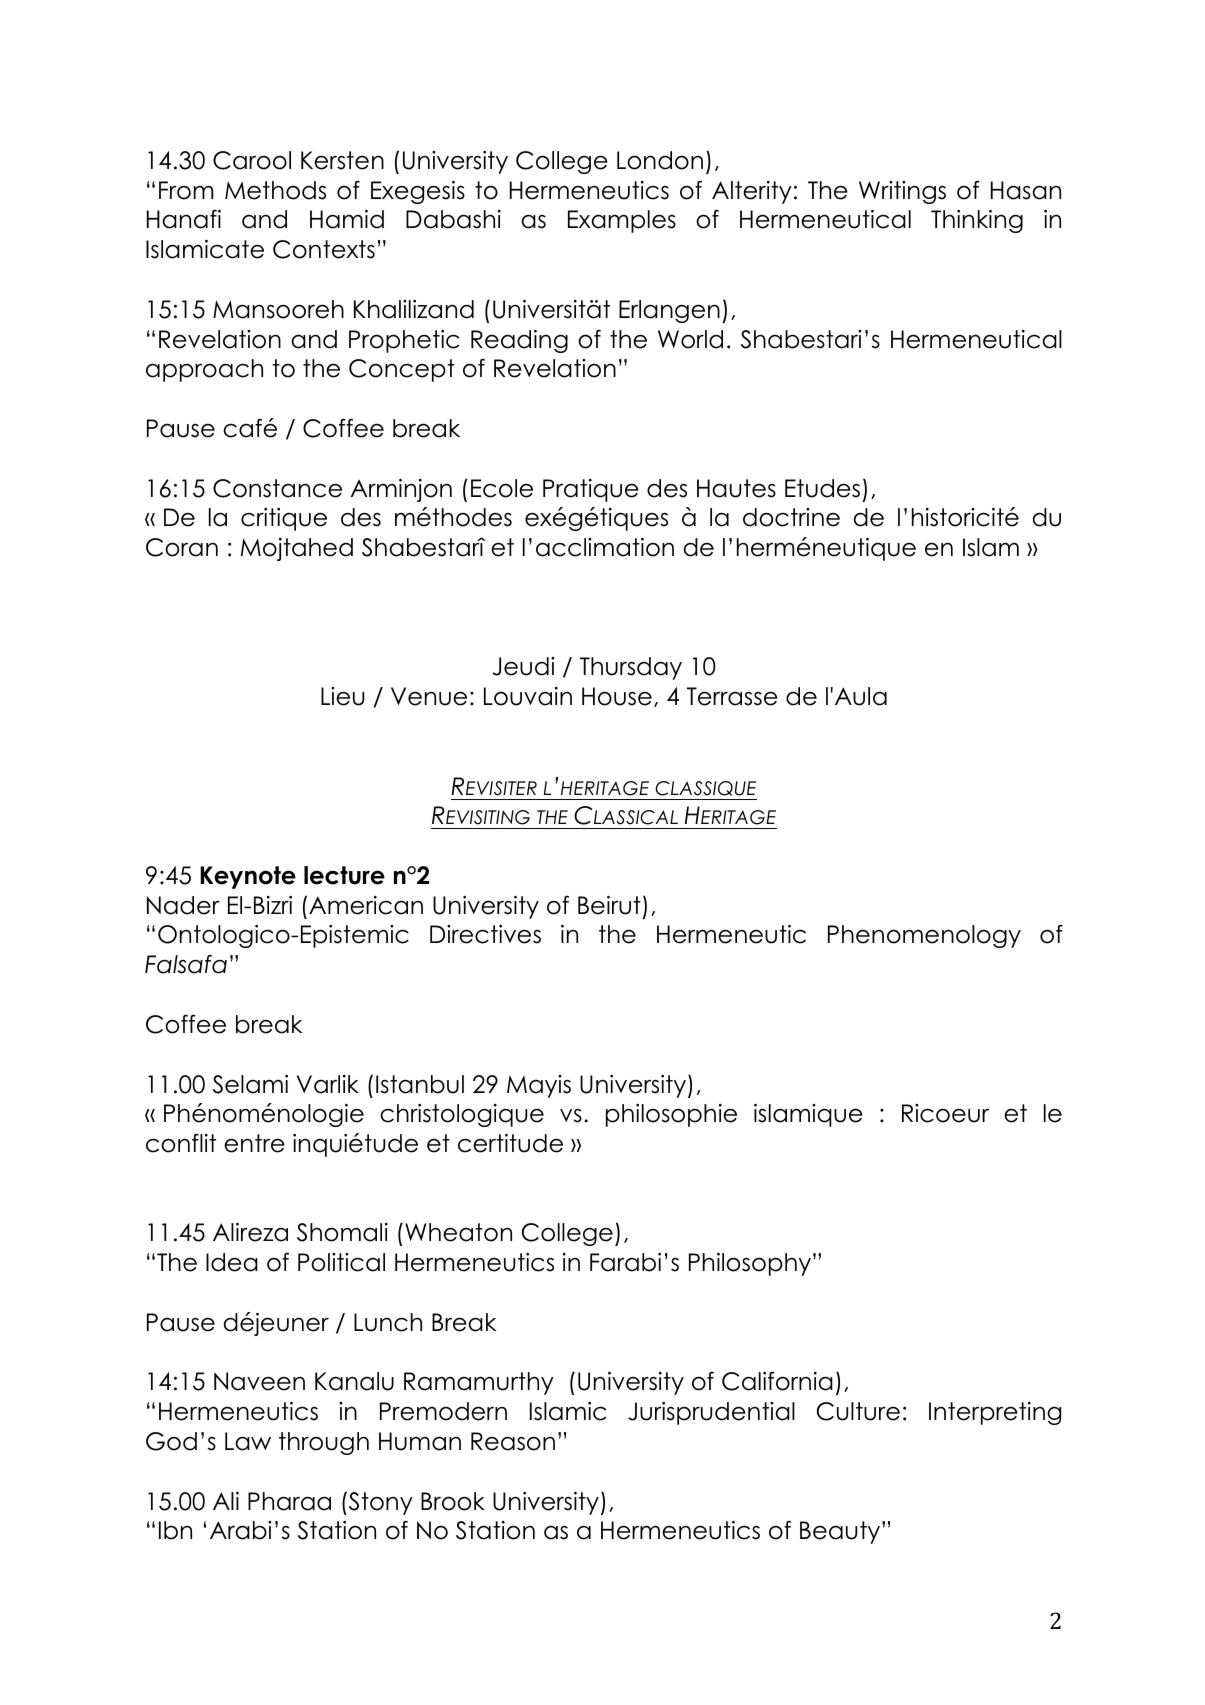 This document has height=1705, width=1205. Describe the element at coordinates (275, 190) in the document. I see `Methods` at that location.
